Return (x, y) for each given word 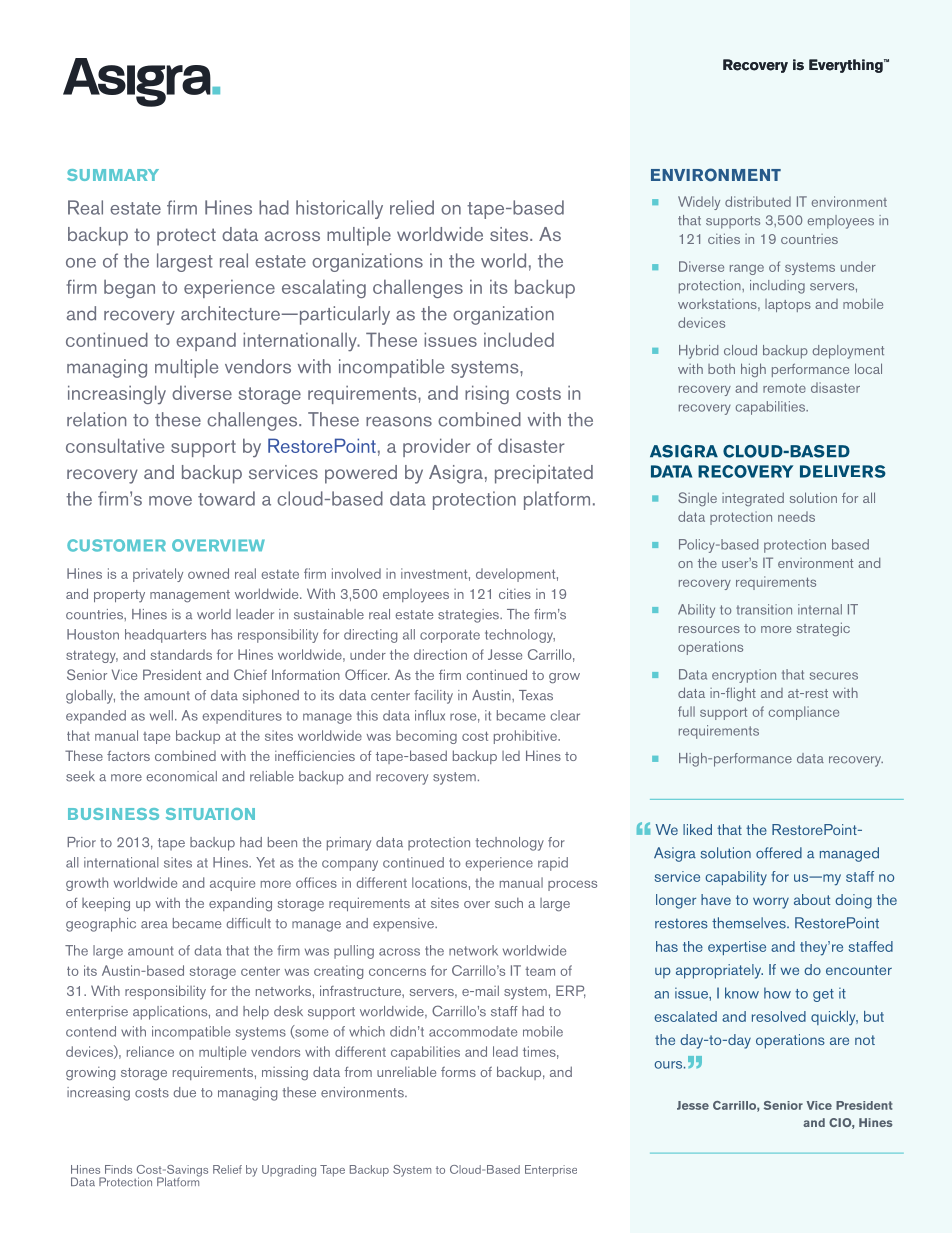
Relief (227, 1169)
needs (796, 516)
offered (779, 853)
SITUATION (210, 814)
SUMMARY (113, 175)
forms (458, 1072)
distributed (758, 201)
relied (412, 207)
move (170, 501)
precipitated (544, 474)
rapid (553, 864)
